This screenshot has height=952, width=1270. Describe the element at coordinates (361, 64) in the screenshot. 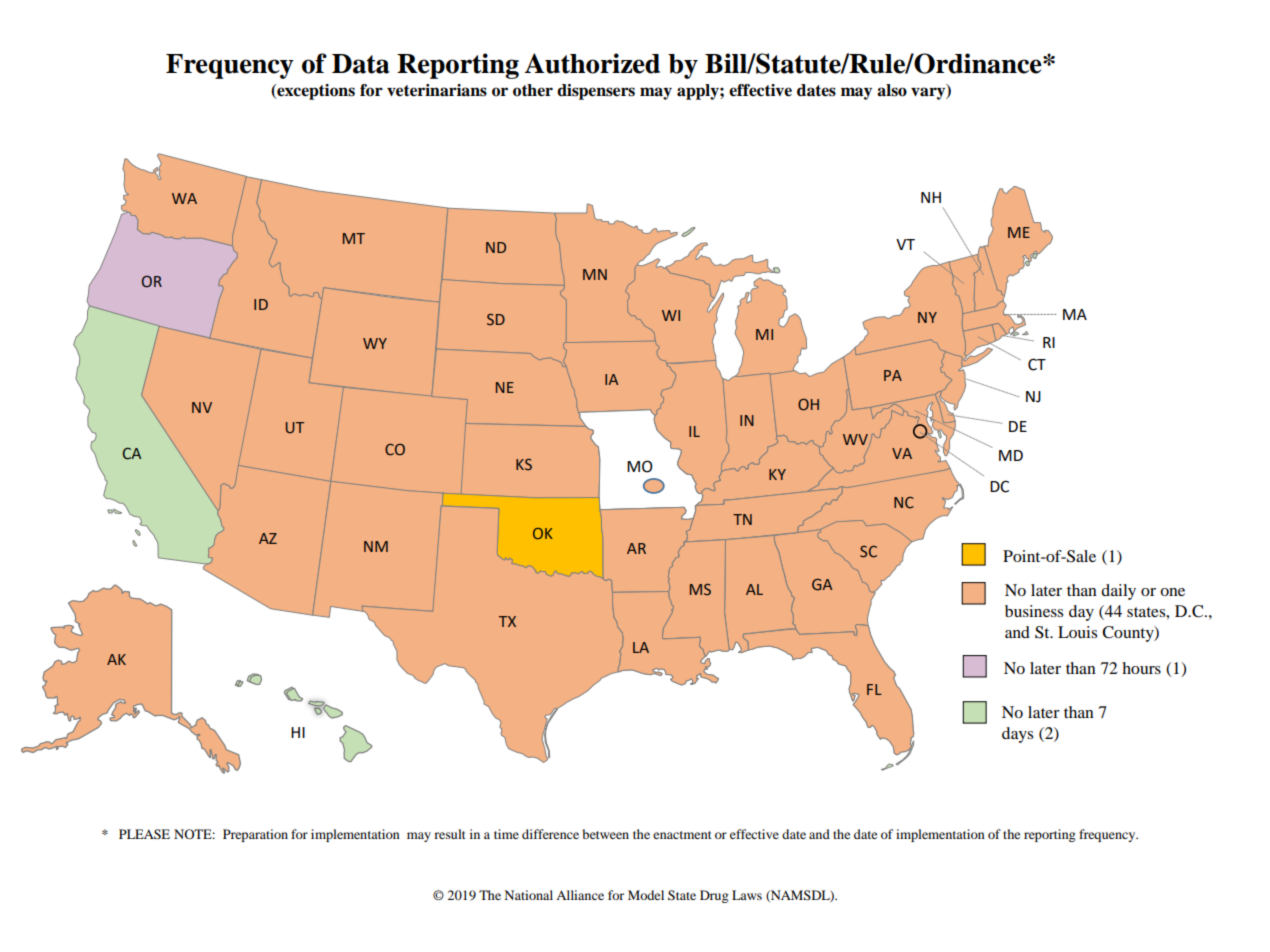

I see `Data` at that location.
